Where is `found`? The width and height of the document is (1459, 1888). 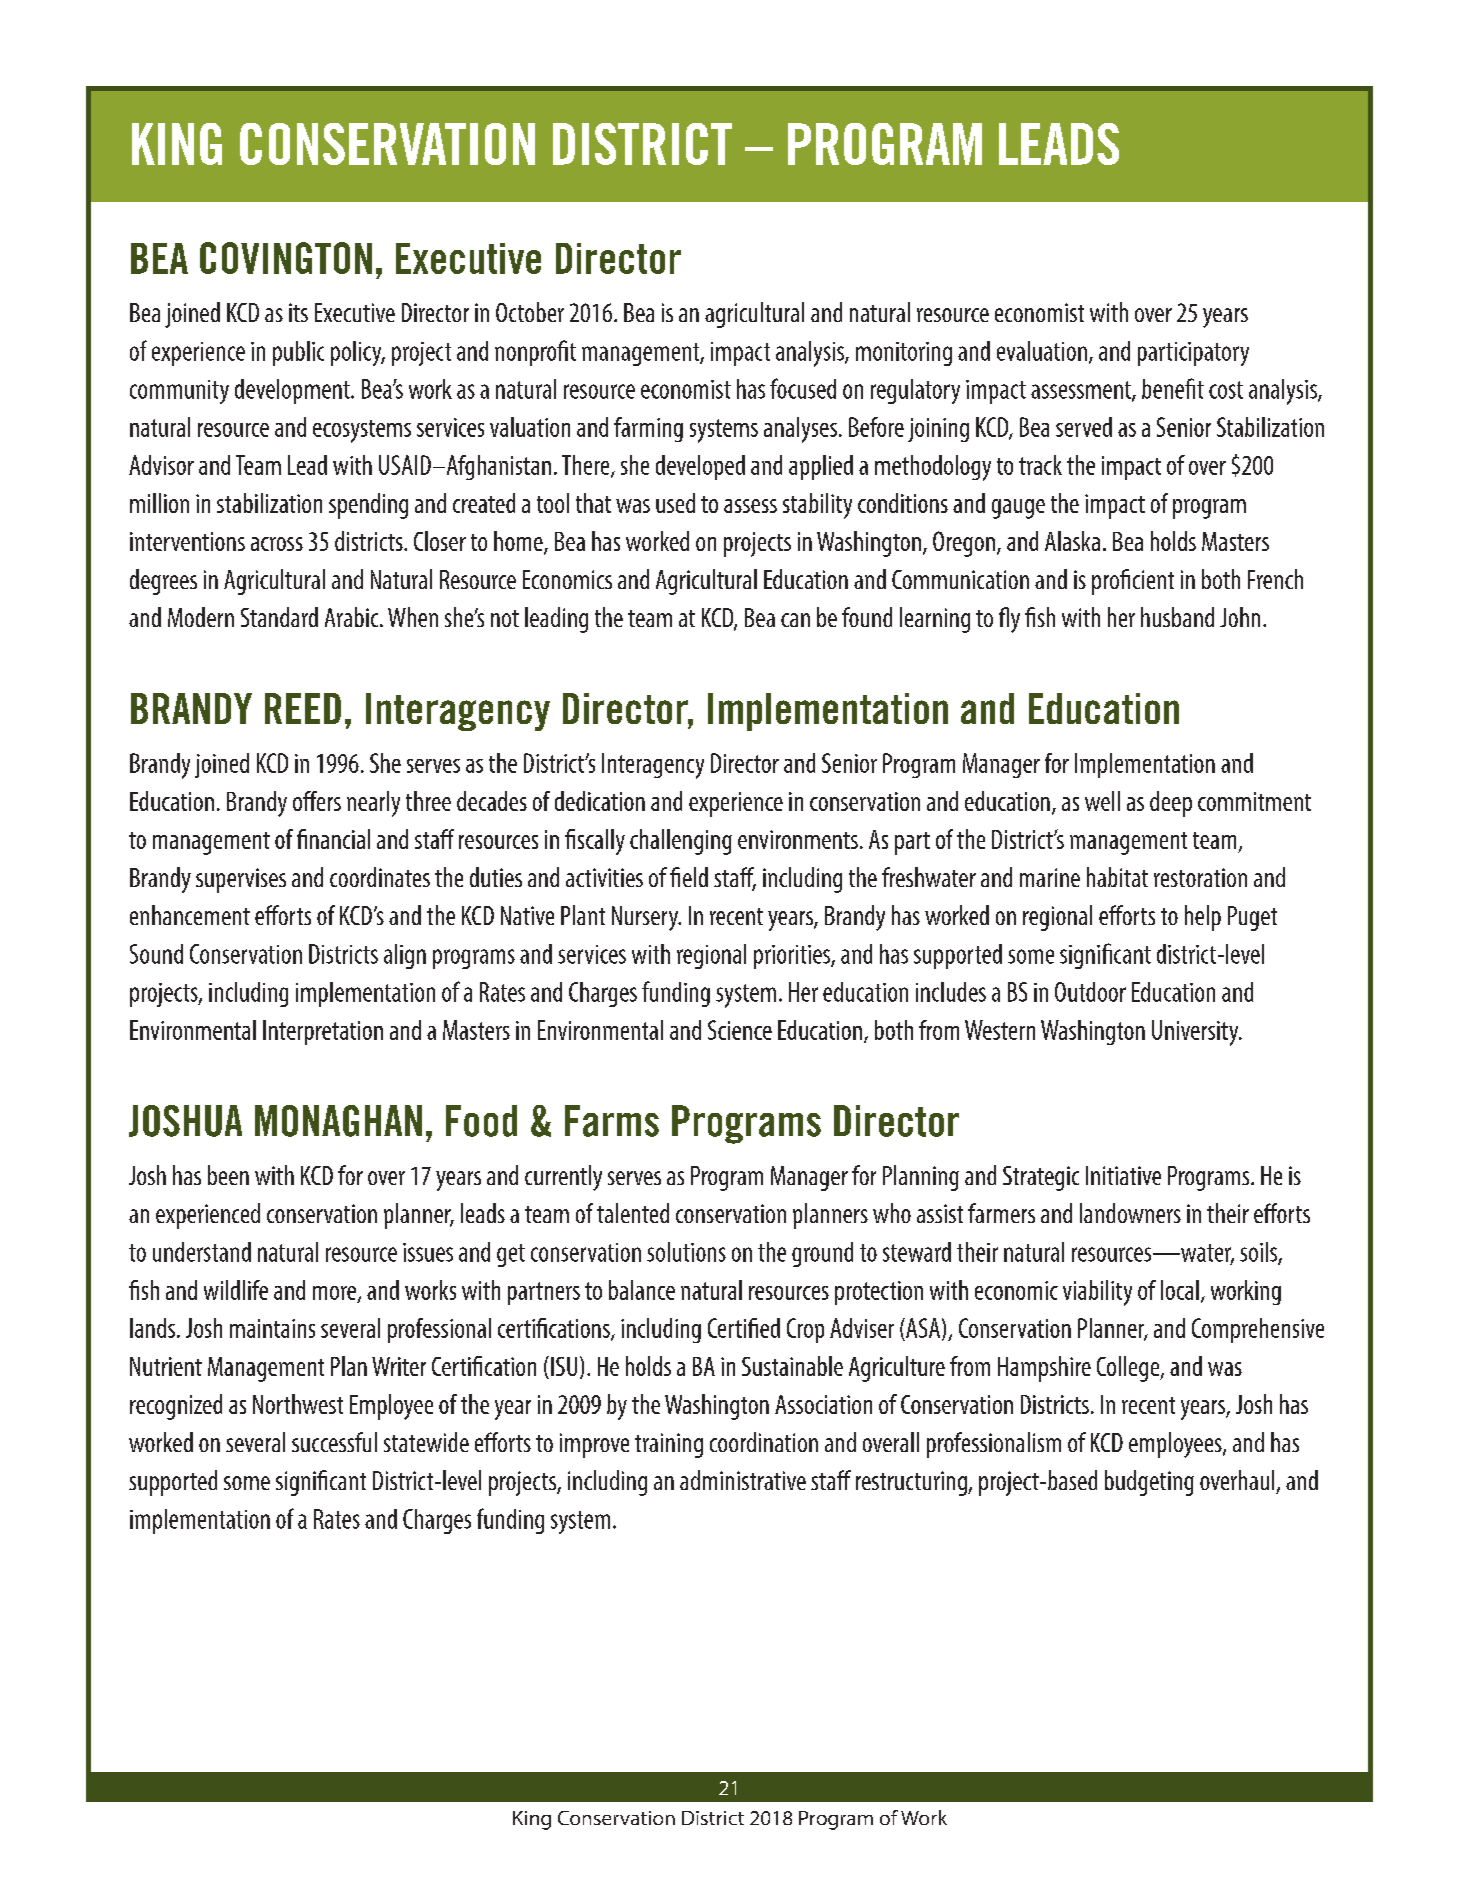 found is located at coordinates (867, 617).
